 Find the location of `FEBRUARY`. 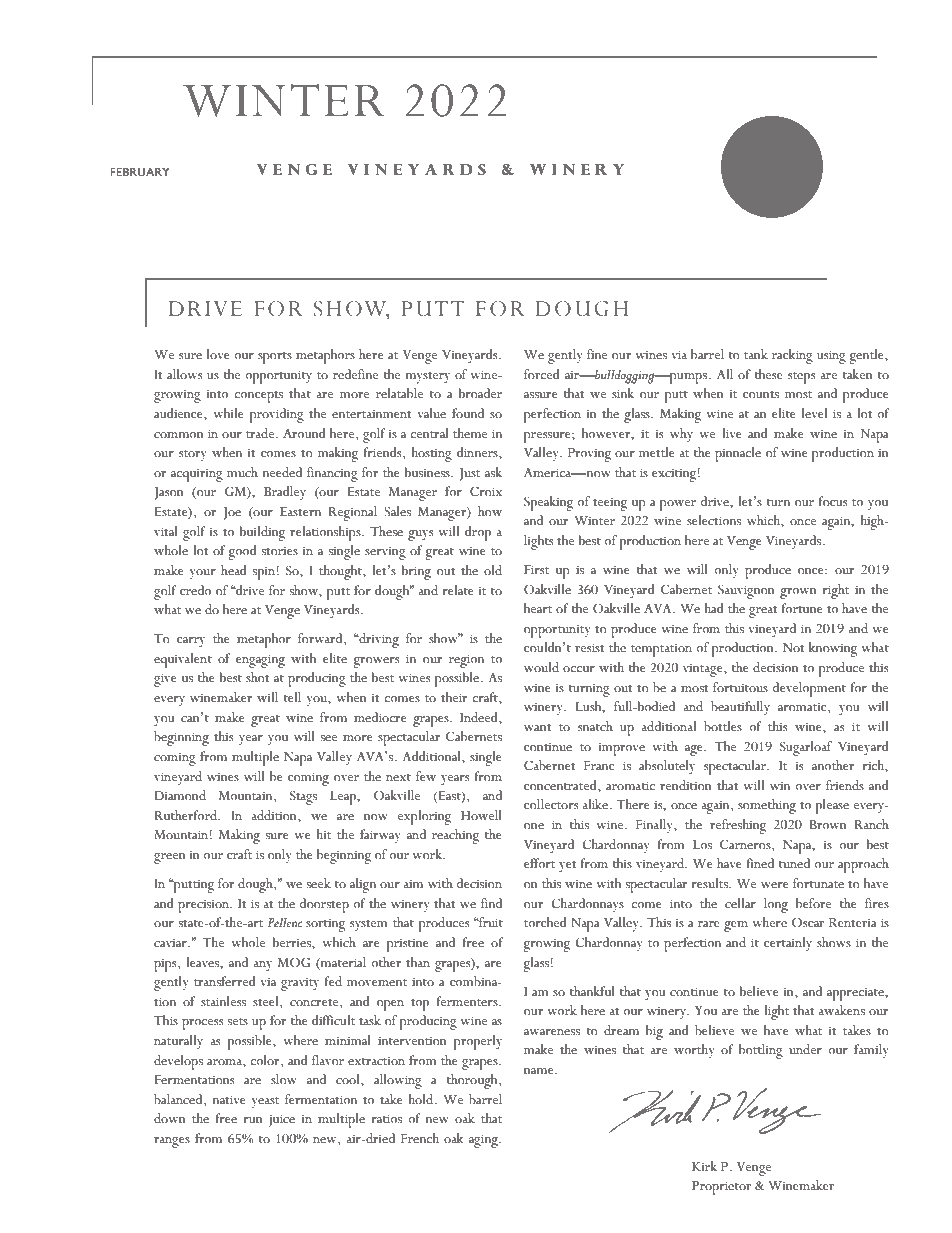

FEBRUARY is located at coordinates (139, 171).
